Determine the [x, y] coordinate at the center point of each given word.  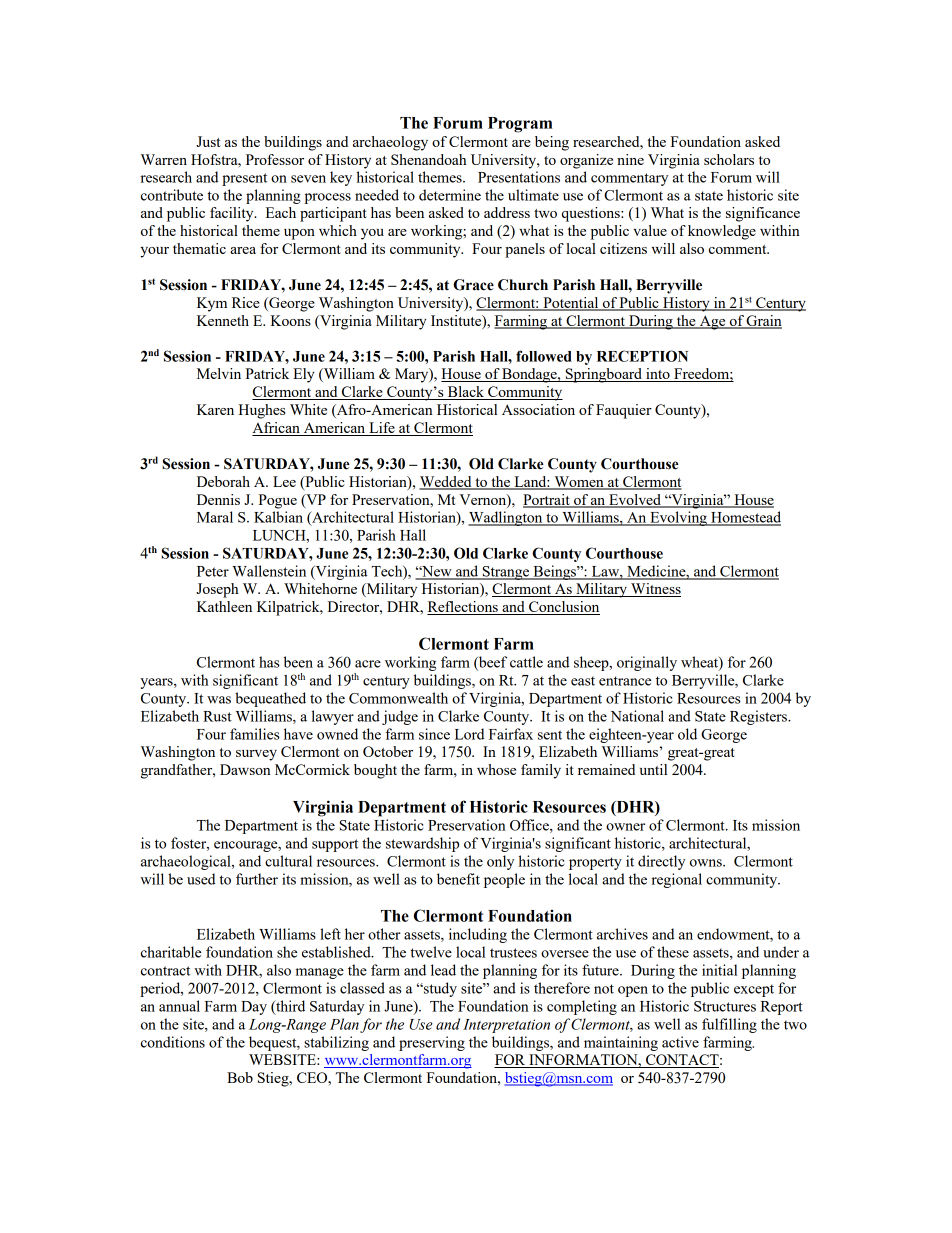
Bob [240, 1077]
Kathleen [224, 606]
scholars [729, 159]
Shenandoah [429, 159]
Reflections [463, 608]
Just [208, 141]
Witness [655, 590]
